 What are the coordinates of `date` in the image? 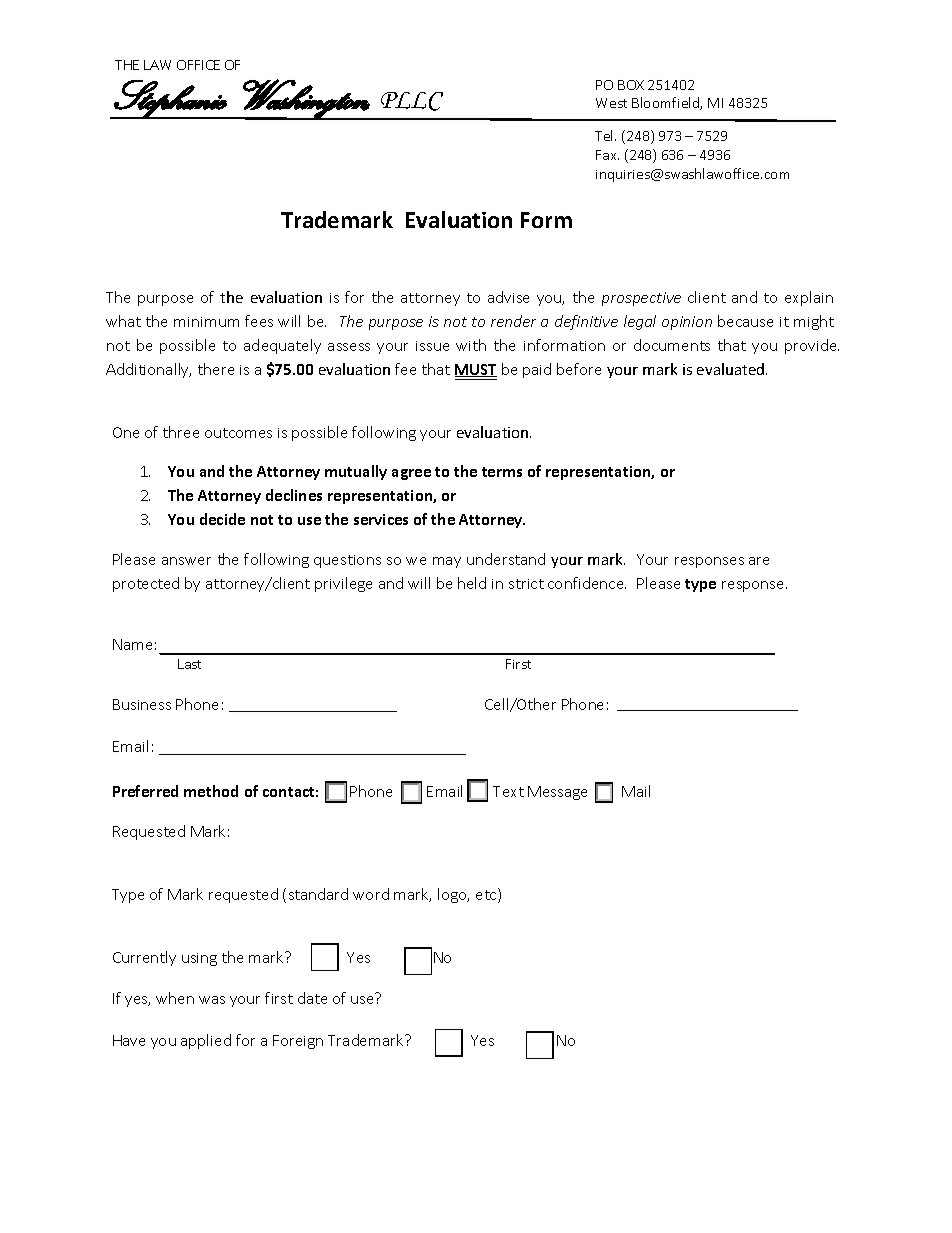 It's located at (312, 998).
